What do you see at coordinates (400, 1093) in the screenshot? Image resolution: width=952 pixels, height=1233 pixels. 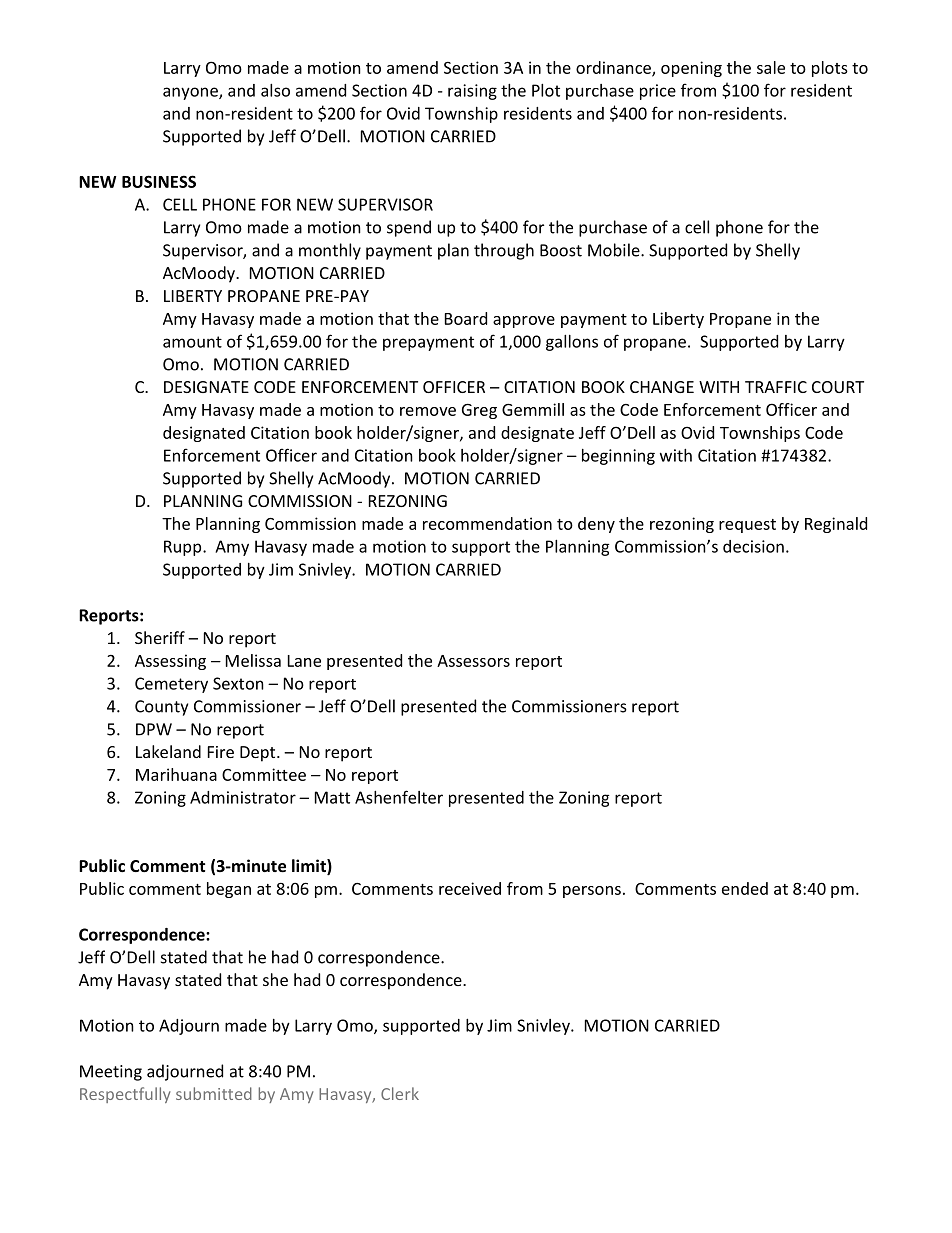 I see `Clerk` at bounding box center [400, 1093].
